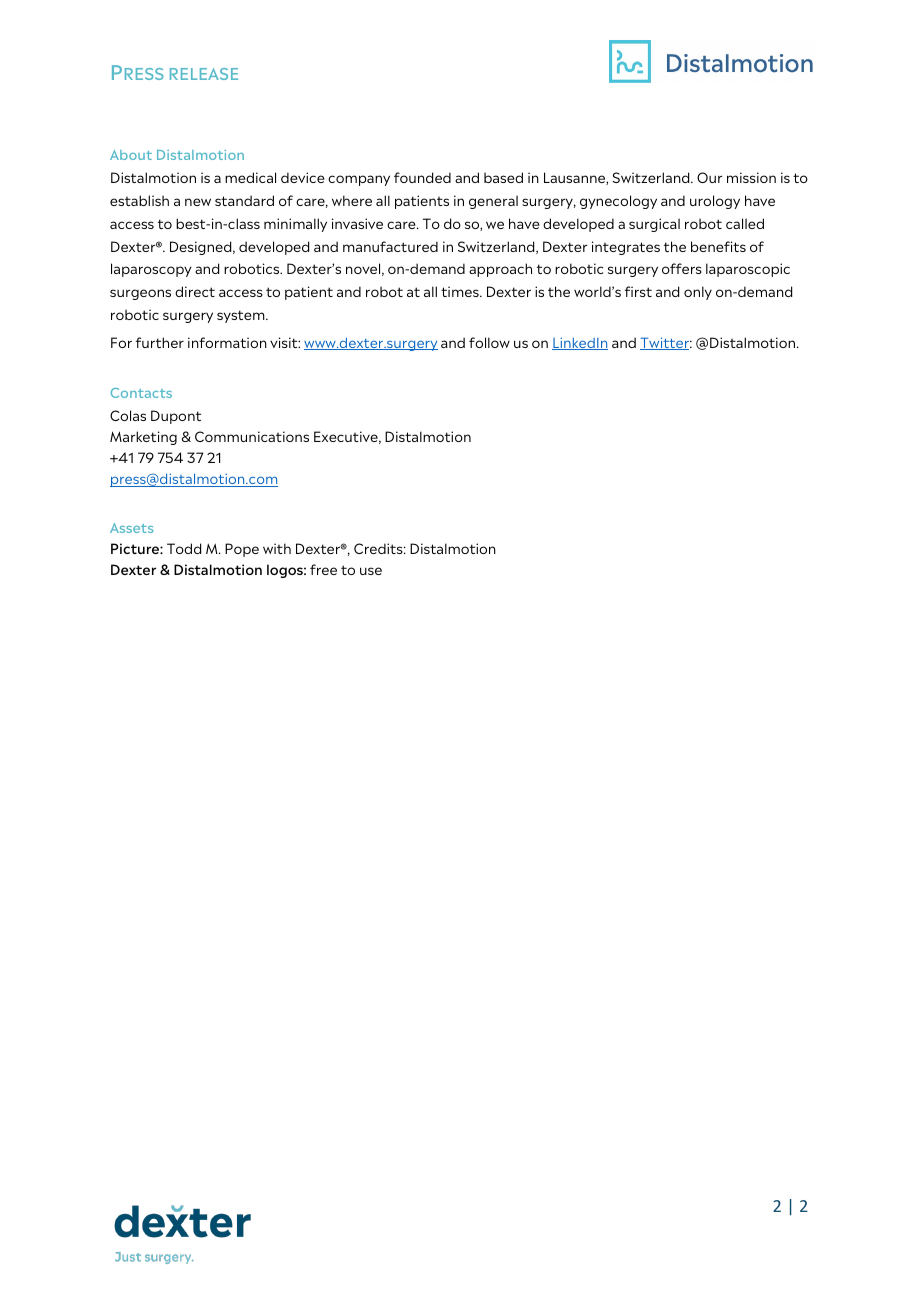 This document has height=1308, width=924. What do you see at coordinates (422, 177) in the document?
I see `founded` at bounding box center [422, 177].
